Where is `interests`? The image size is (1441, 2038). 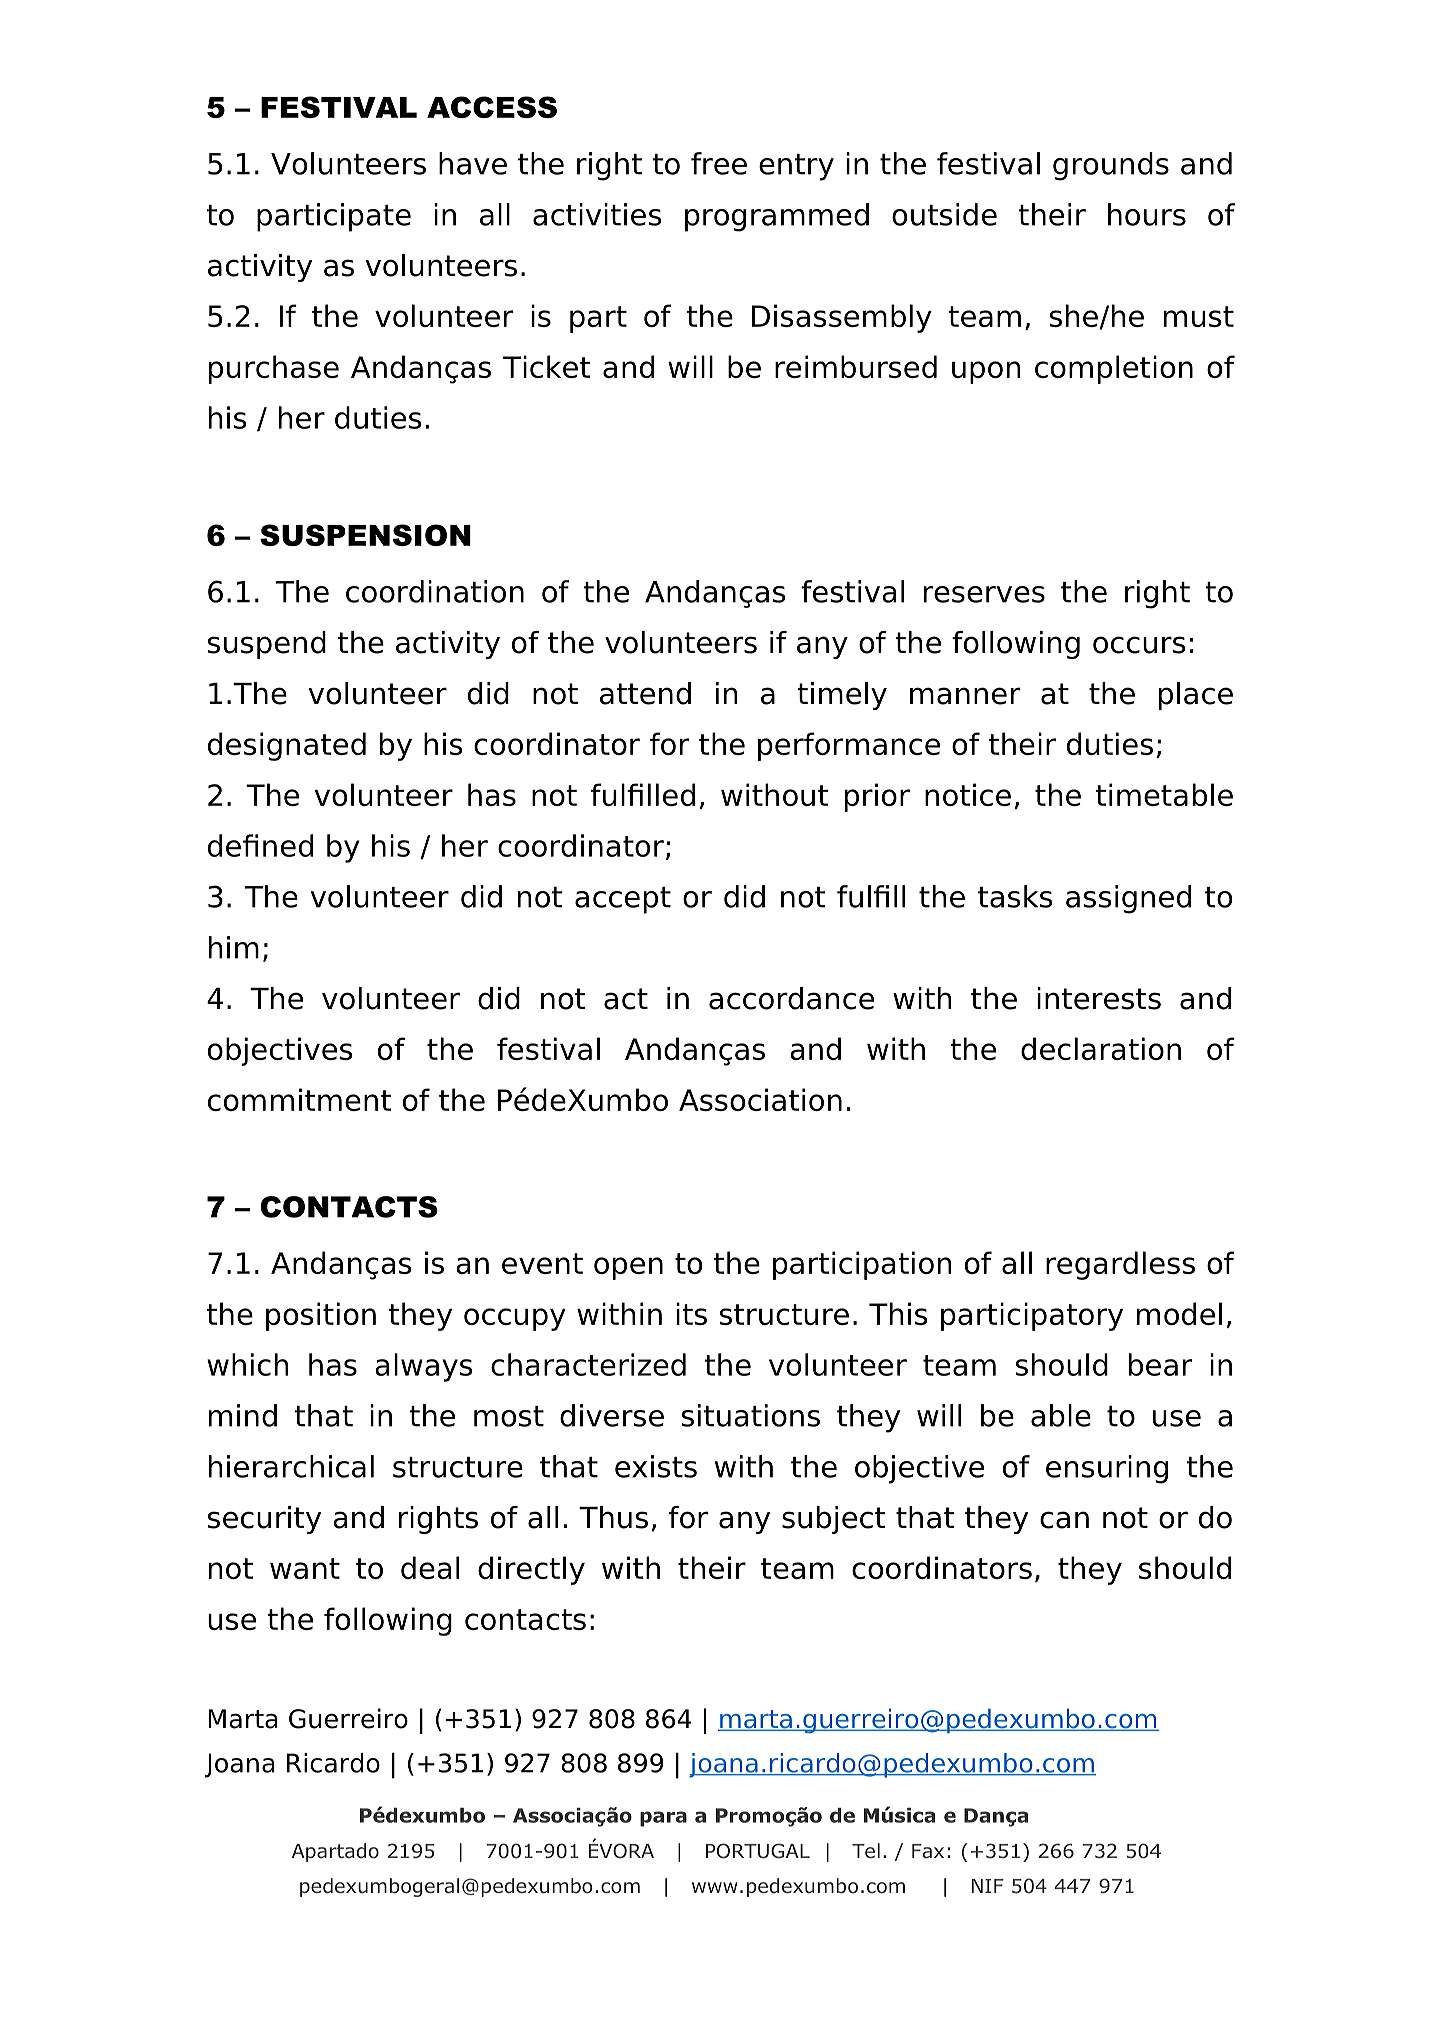
interests is located at coordinates (1099, 998).
